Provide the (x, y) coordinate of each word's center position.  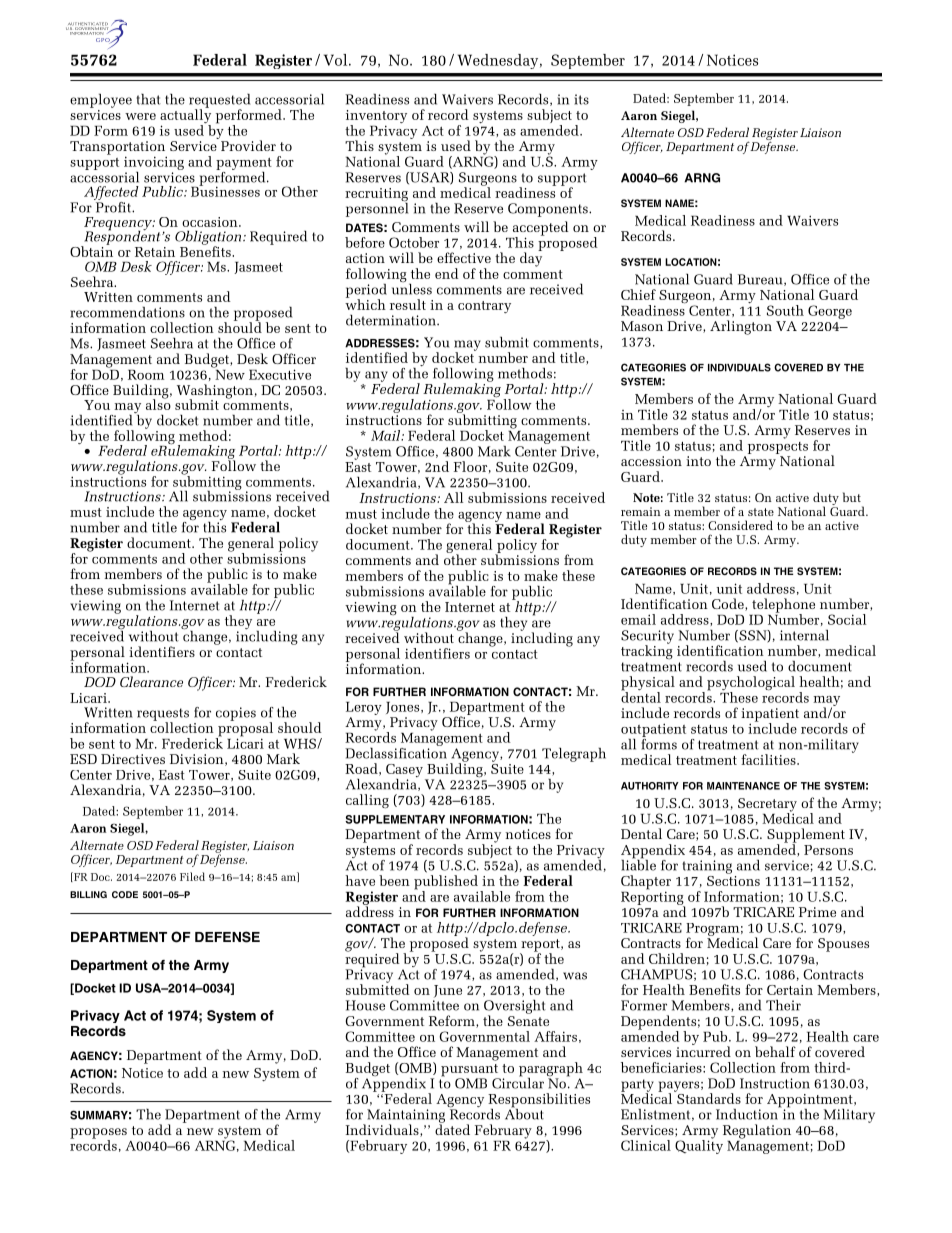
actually (185, 116)
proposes (98, 1134)
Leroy (364, 708)
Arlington (741, 327)
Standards (708, 1097)
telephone (783, 606)
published (446, 883)
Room (146, 374)
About (524, 1113)
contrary (484, 307)
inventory (376, 118)
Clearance (151, 681)
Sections (733, 879)
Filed (192, 876)
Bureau (761, 280)
